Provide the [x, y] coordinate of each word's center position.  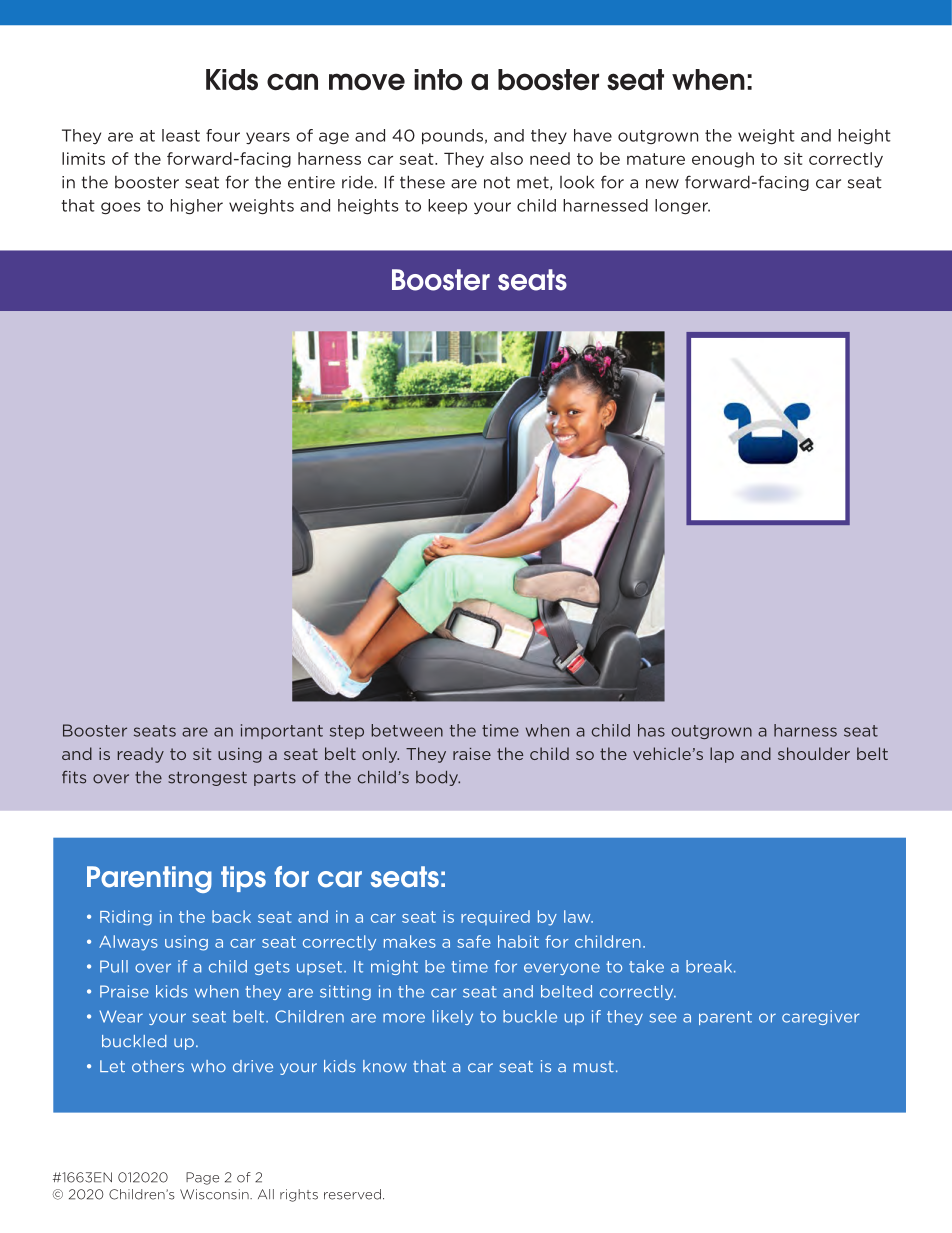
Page [202, 1178]
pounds [452, 137]
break [710, 966]
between [407, 730]
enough [723, 160]
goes [120, 208]
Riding [126, 918]
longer [682, 207]
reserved [352, 1194]
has [651, 730]
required [495, 917]
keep [447, 206]
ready [141, 755]
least [181, 135]
